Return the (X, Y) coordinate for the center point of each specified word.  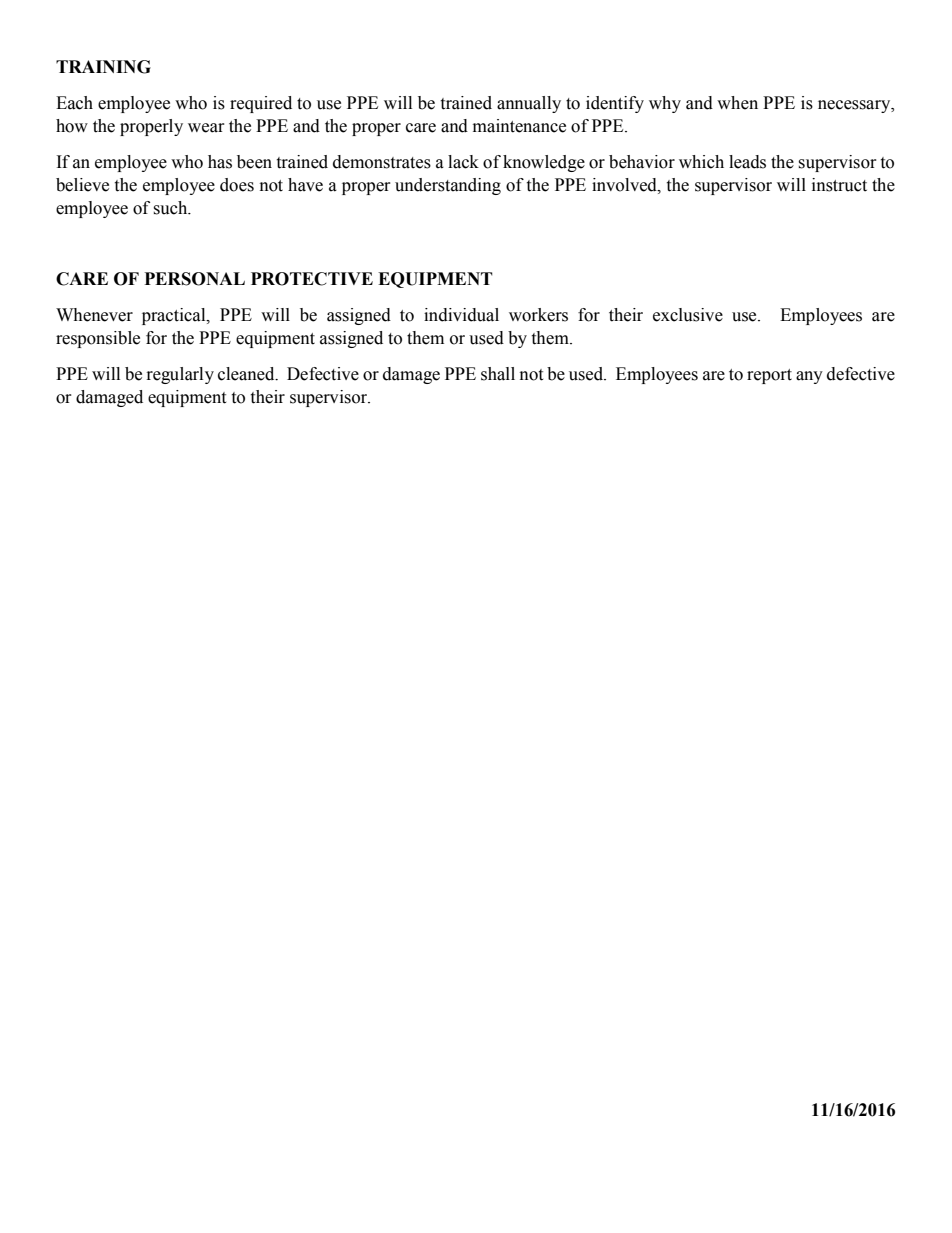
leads (747, 162)
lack (463, 162)
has (220, 162)
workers (538, 315)
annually (529, 104)
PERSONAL (194, 279)
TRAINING (103, 67)
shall (498, 374)
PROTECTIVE (312, 279)
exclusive (688, 315)
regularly (180, 375)
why (665, 104)
